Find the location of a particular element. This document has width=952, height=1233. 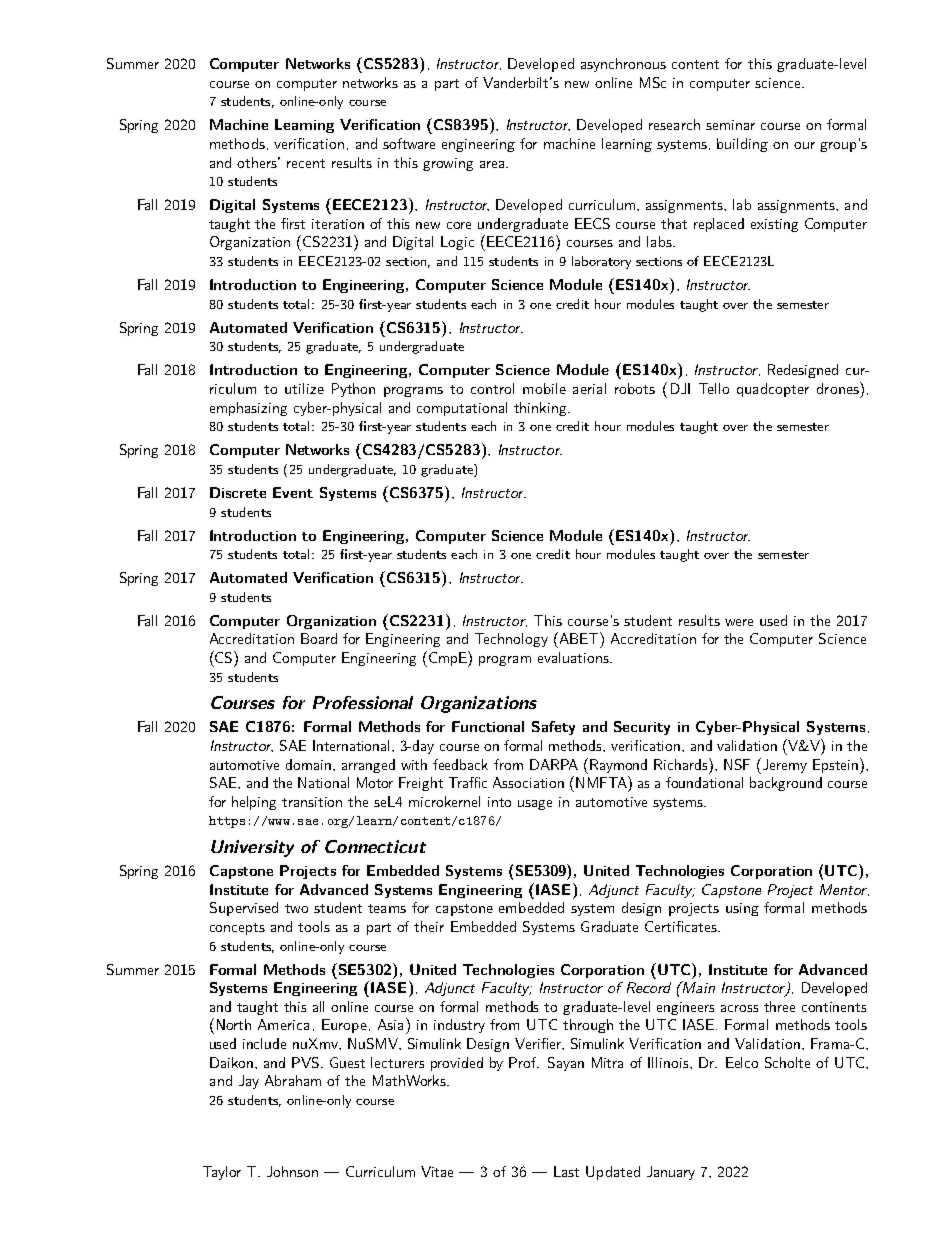

Last is located at coordinates (566, 1171).
